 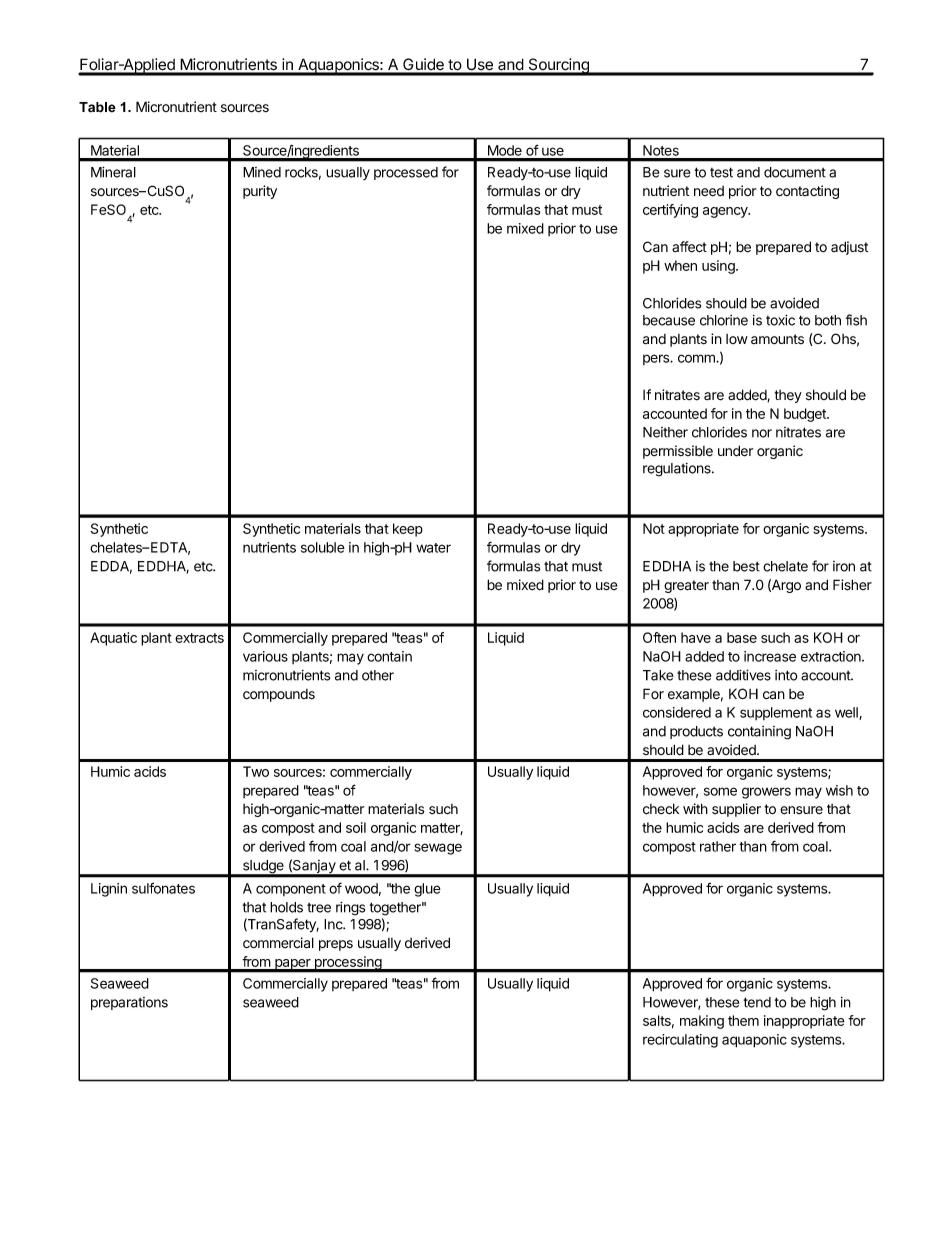 I want to click on water, so click(x=433, y=548).
